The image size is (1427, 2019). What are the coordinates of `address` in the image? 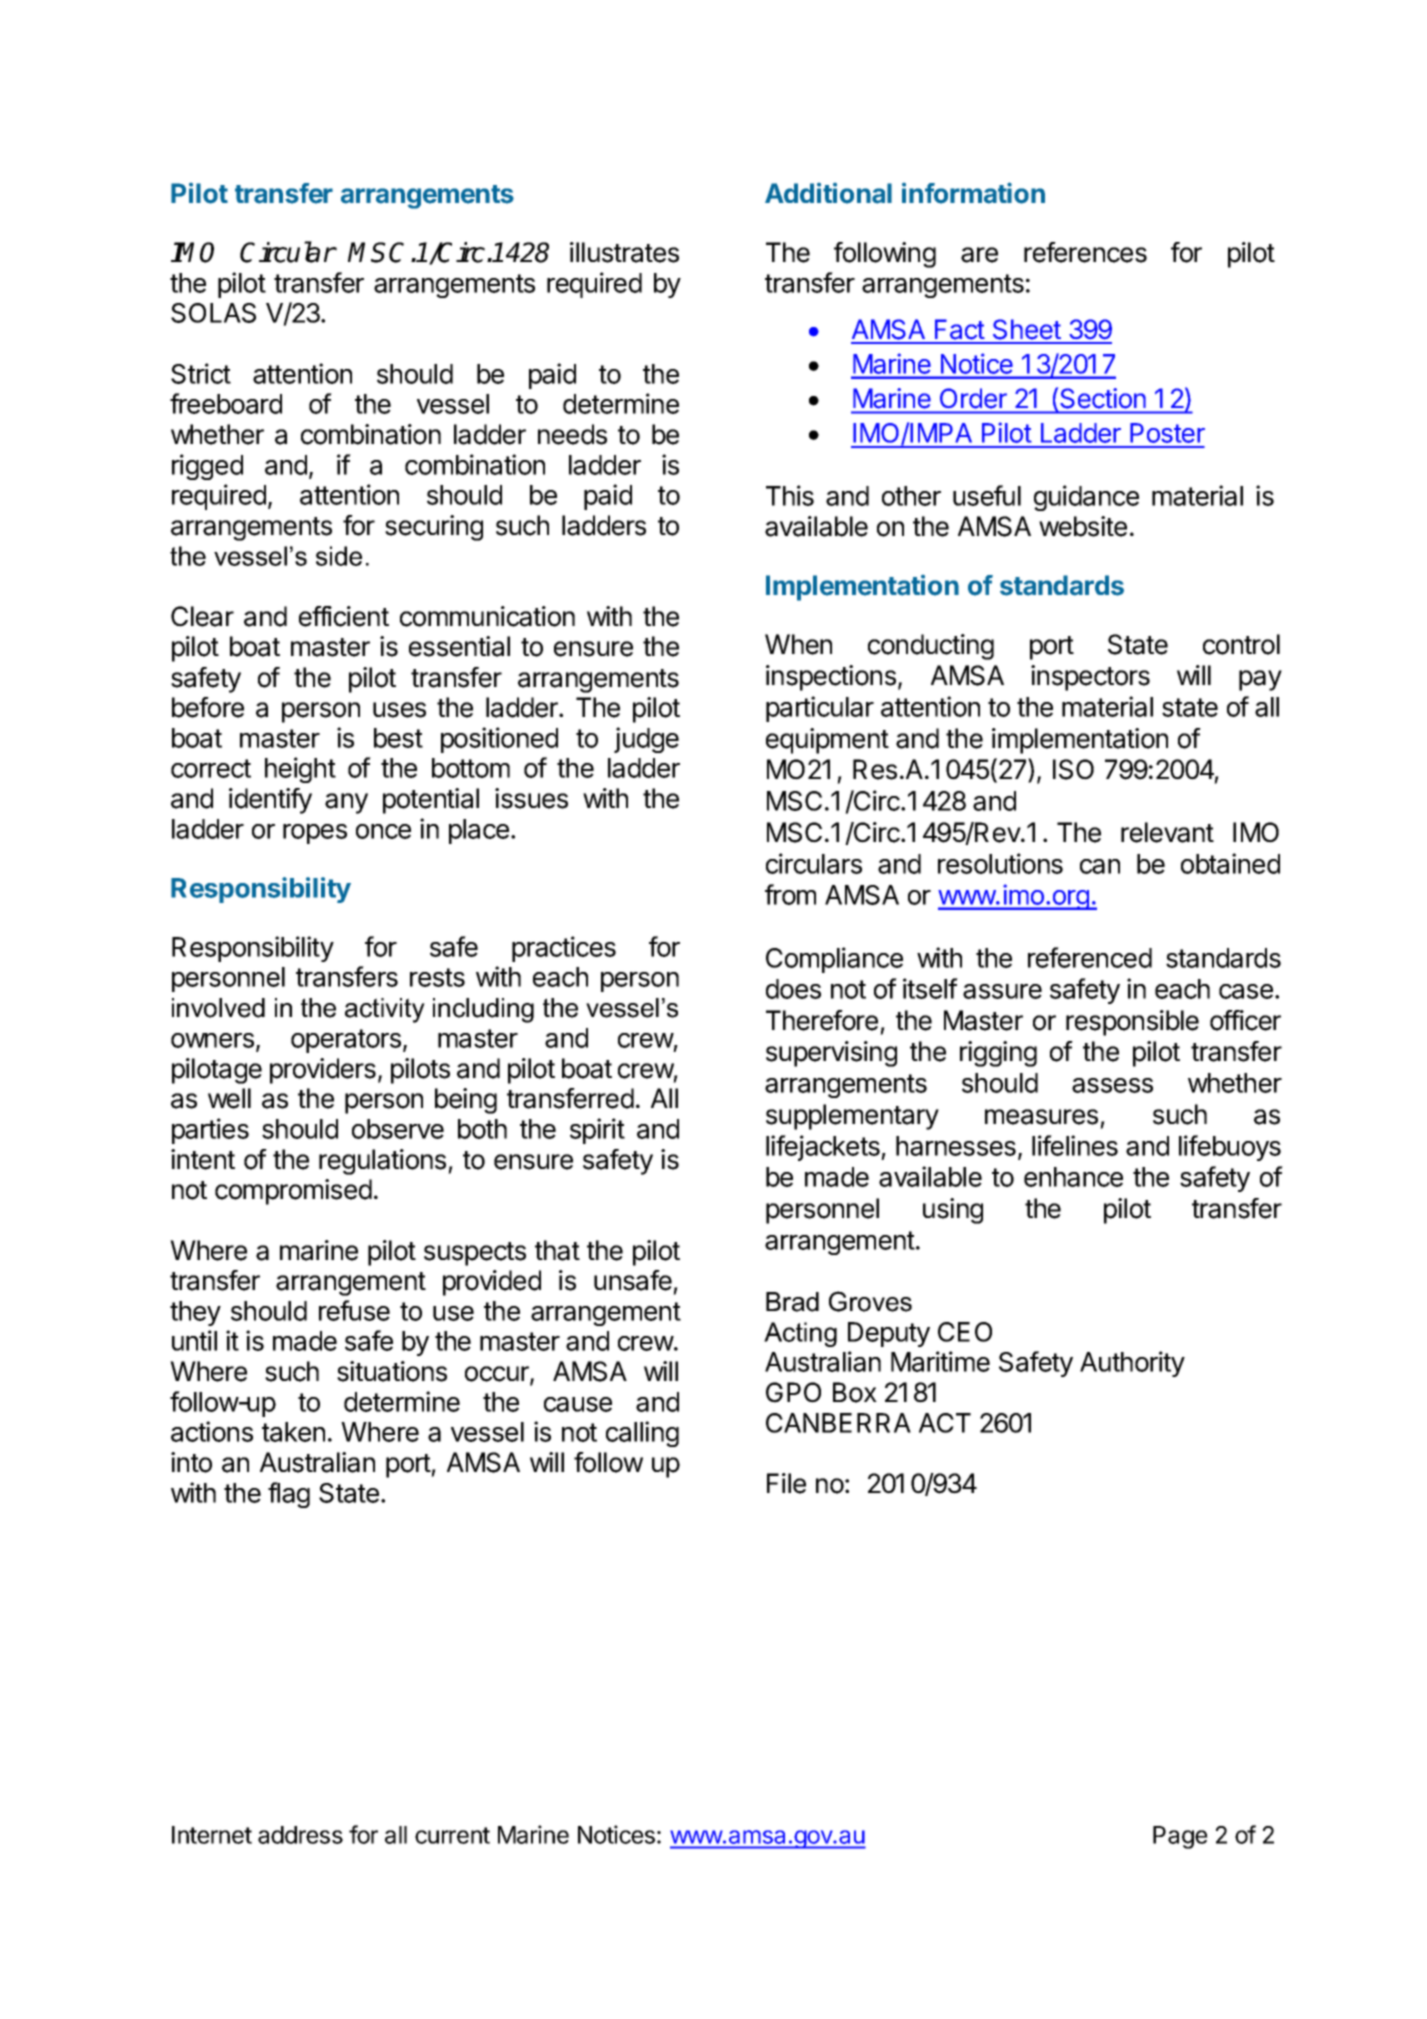 It's located at (300, 1835).
